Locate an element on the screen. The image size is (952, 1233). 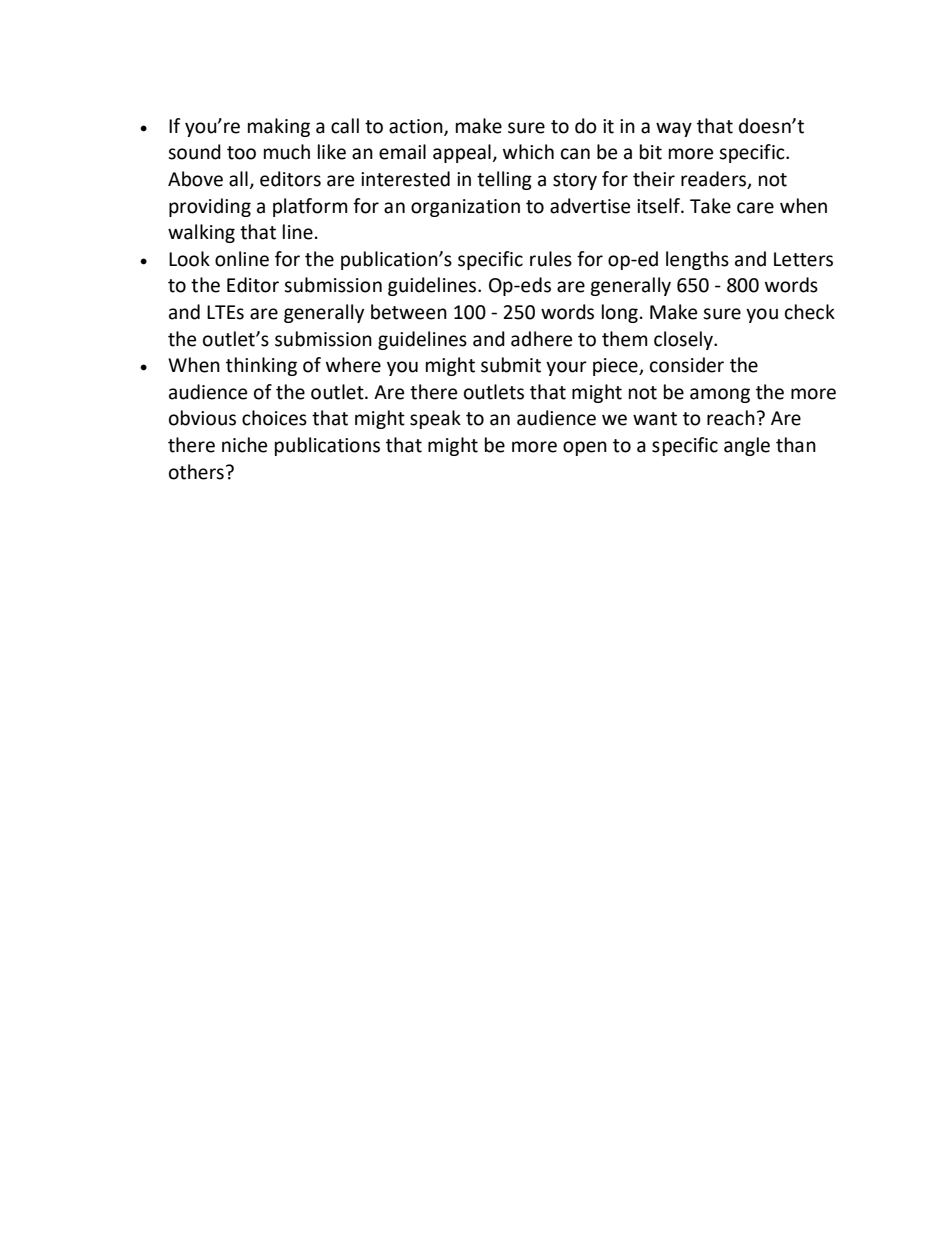
lengths is located at coordinates (697, 260).
